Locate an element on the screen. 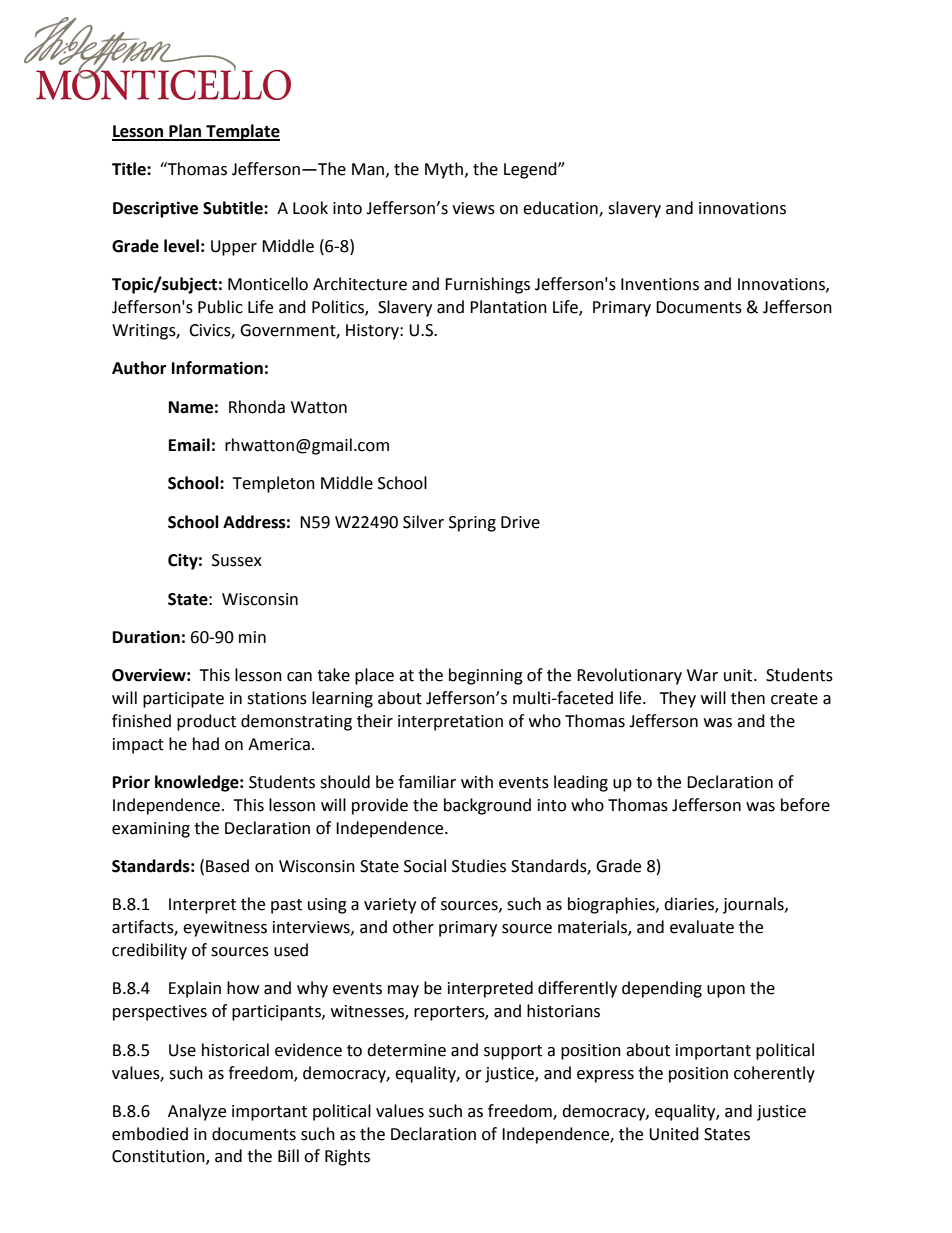  Drive is located at coordinates (520, 522).
